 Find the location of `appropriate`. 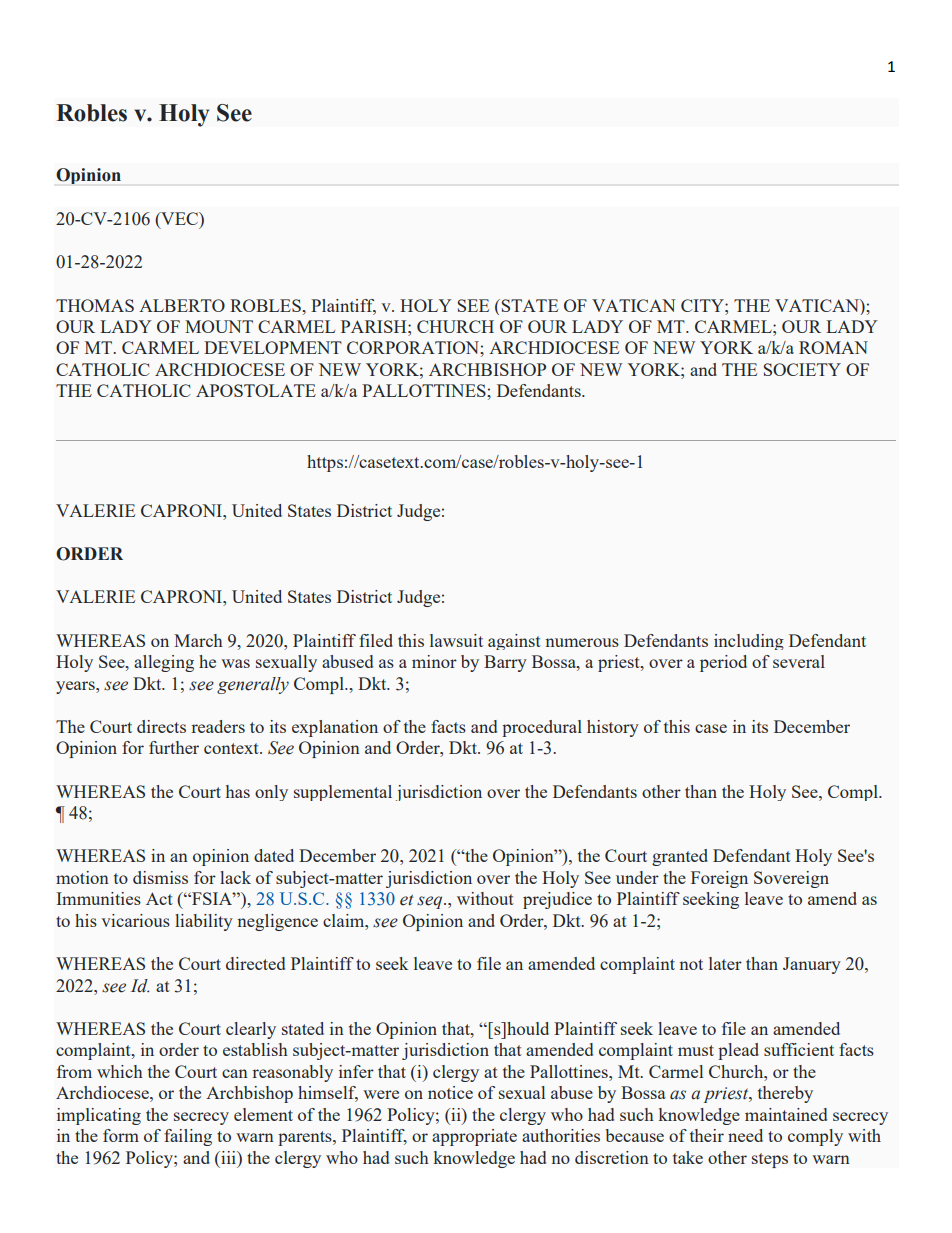

appropriate is located at coordinates (474, 1137).
